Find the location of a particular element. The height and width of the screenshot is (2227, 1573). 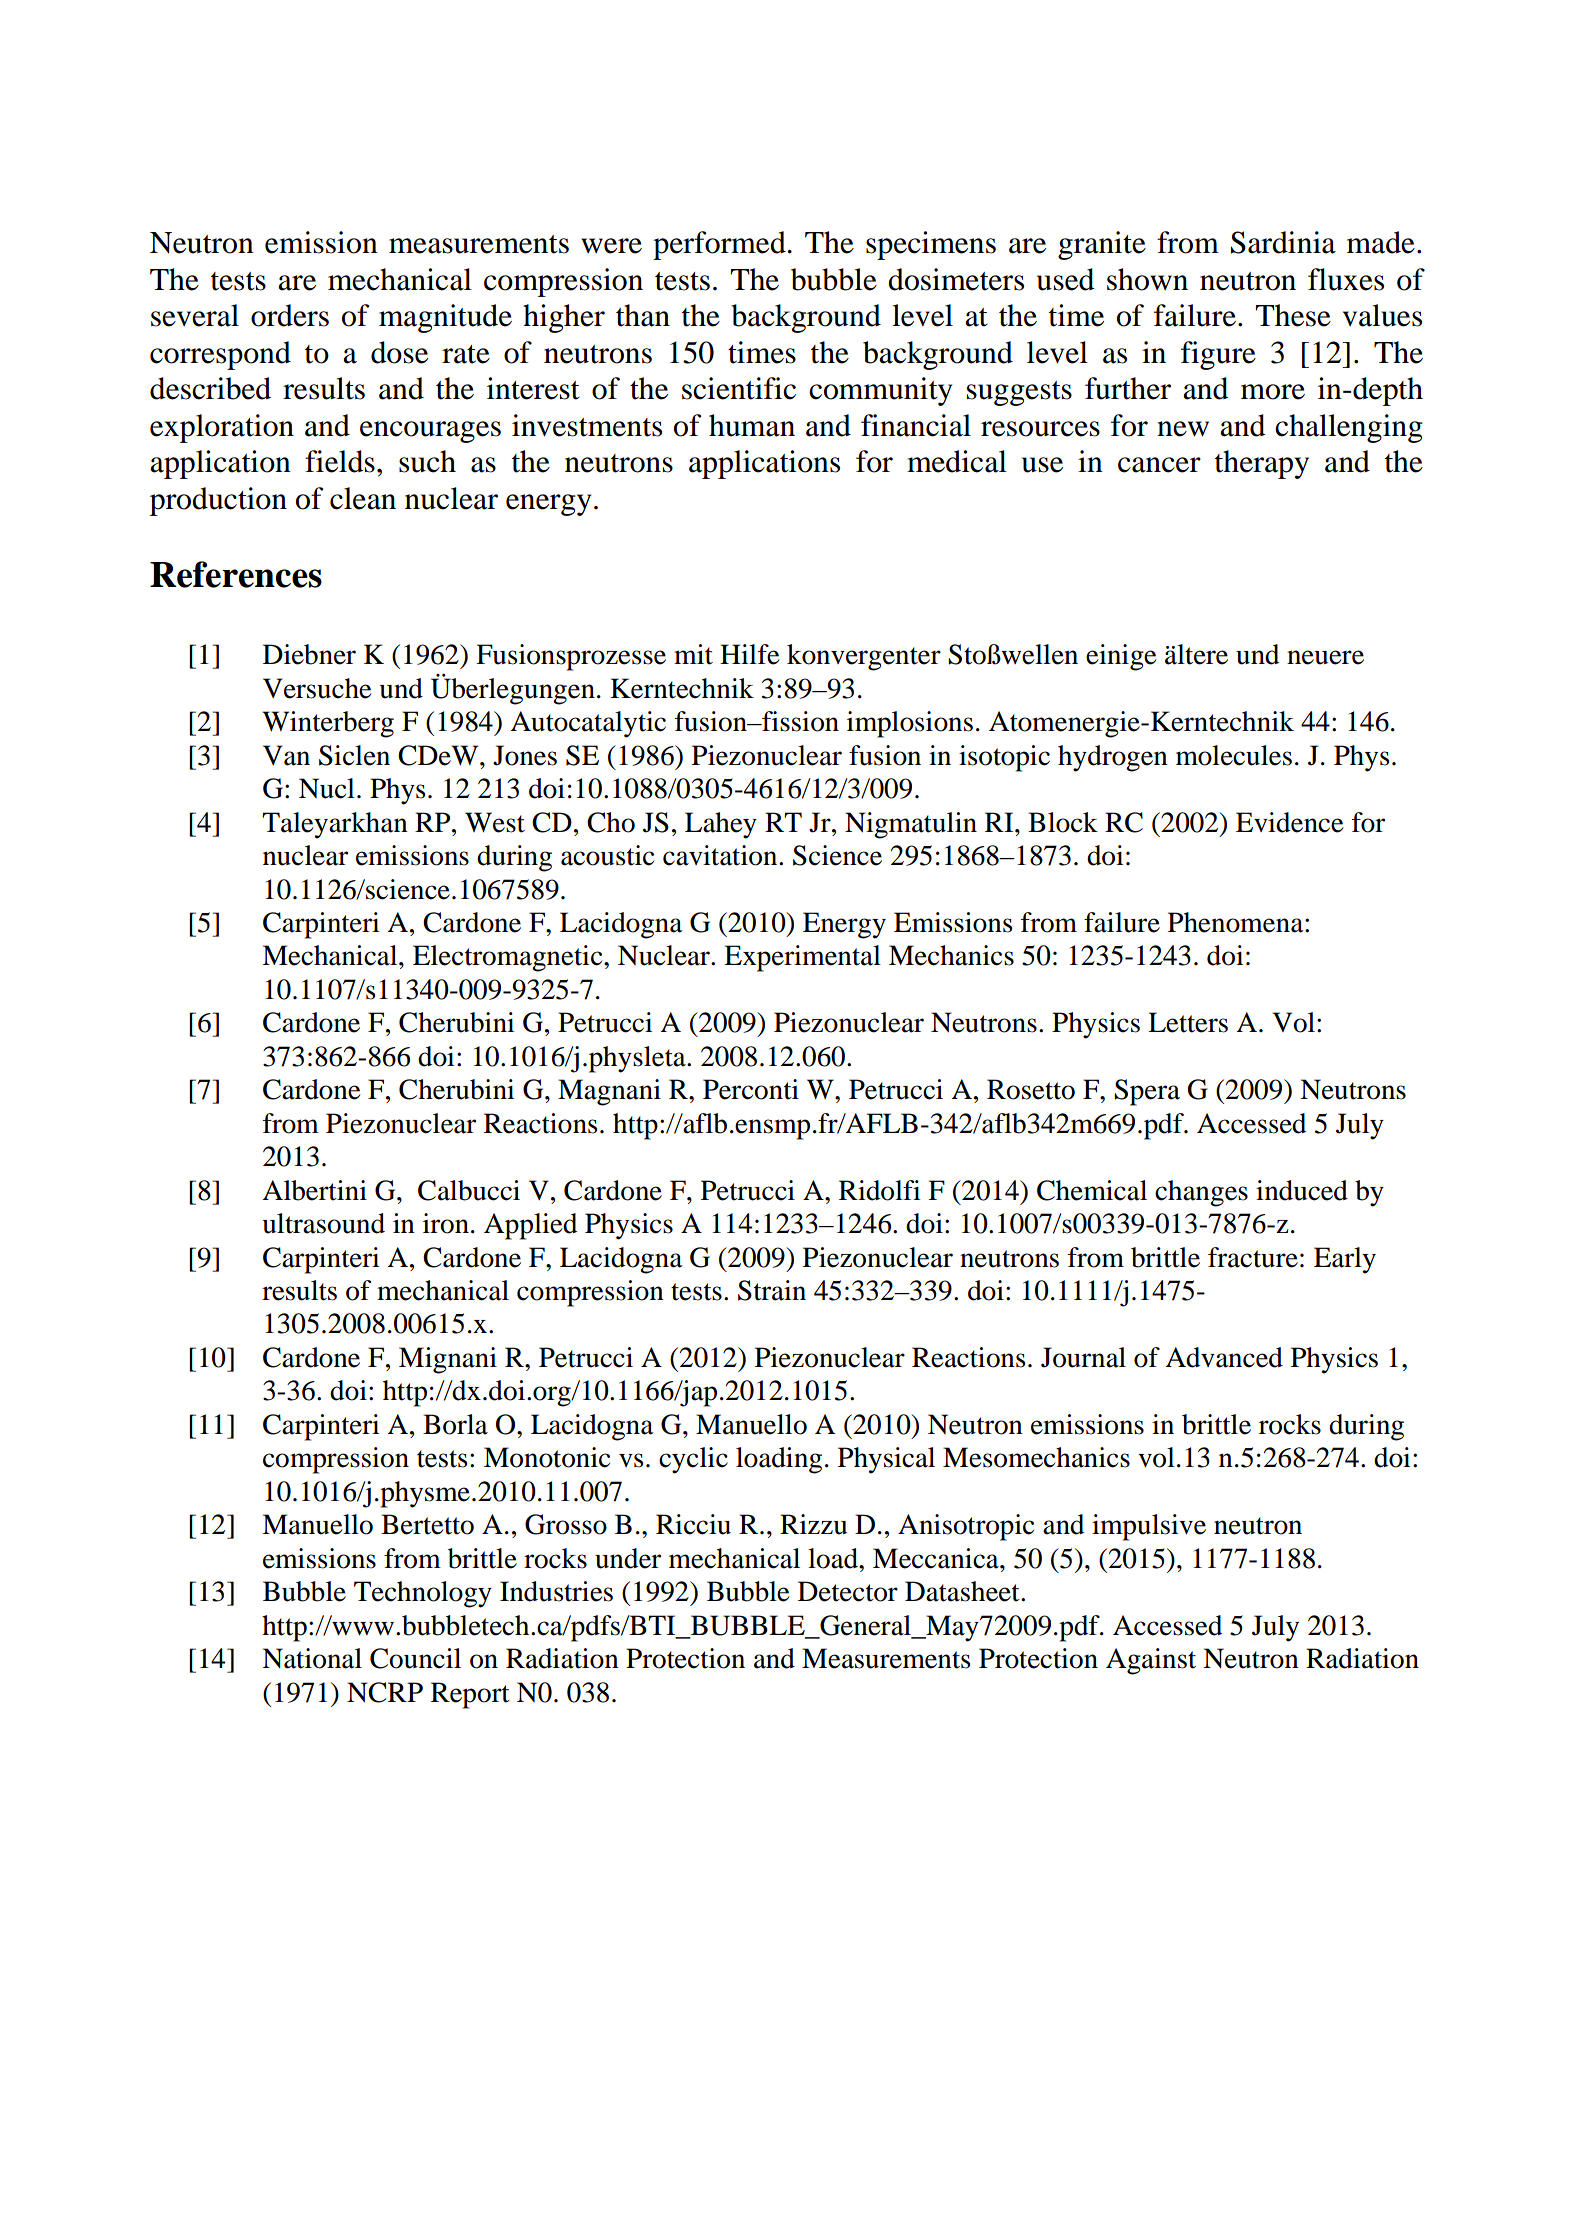

Jones is located at coordinates (525, 755).
